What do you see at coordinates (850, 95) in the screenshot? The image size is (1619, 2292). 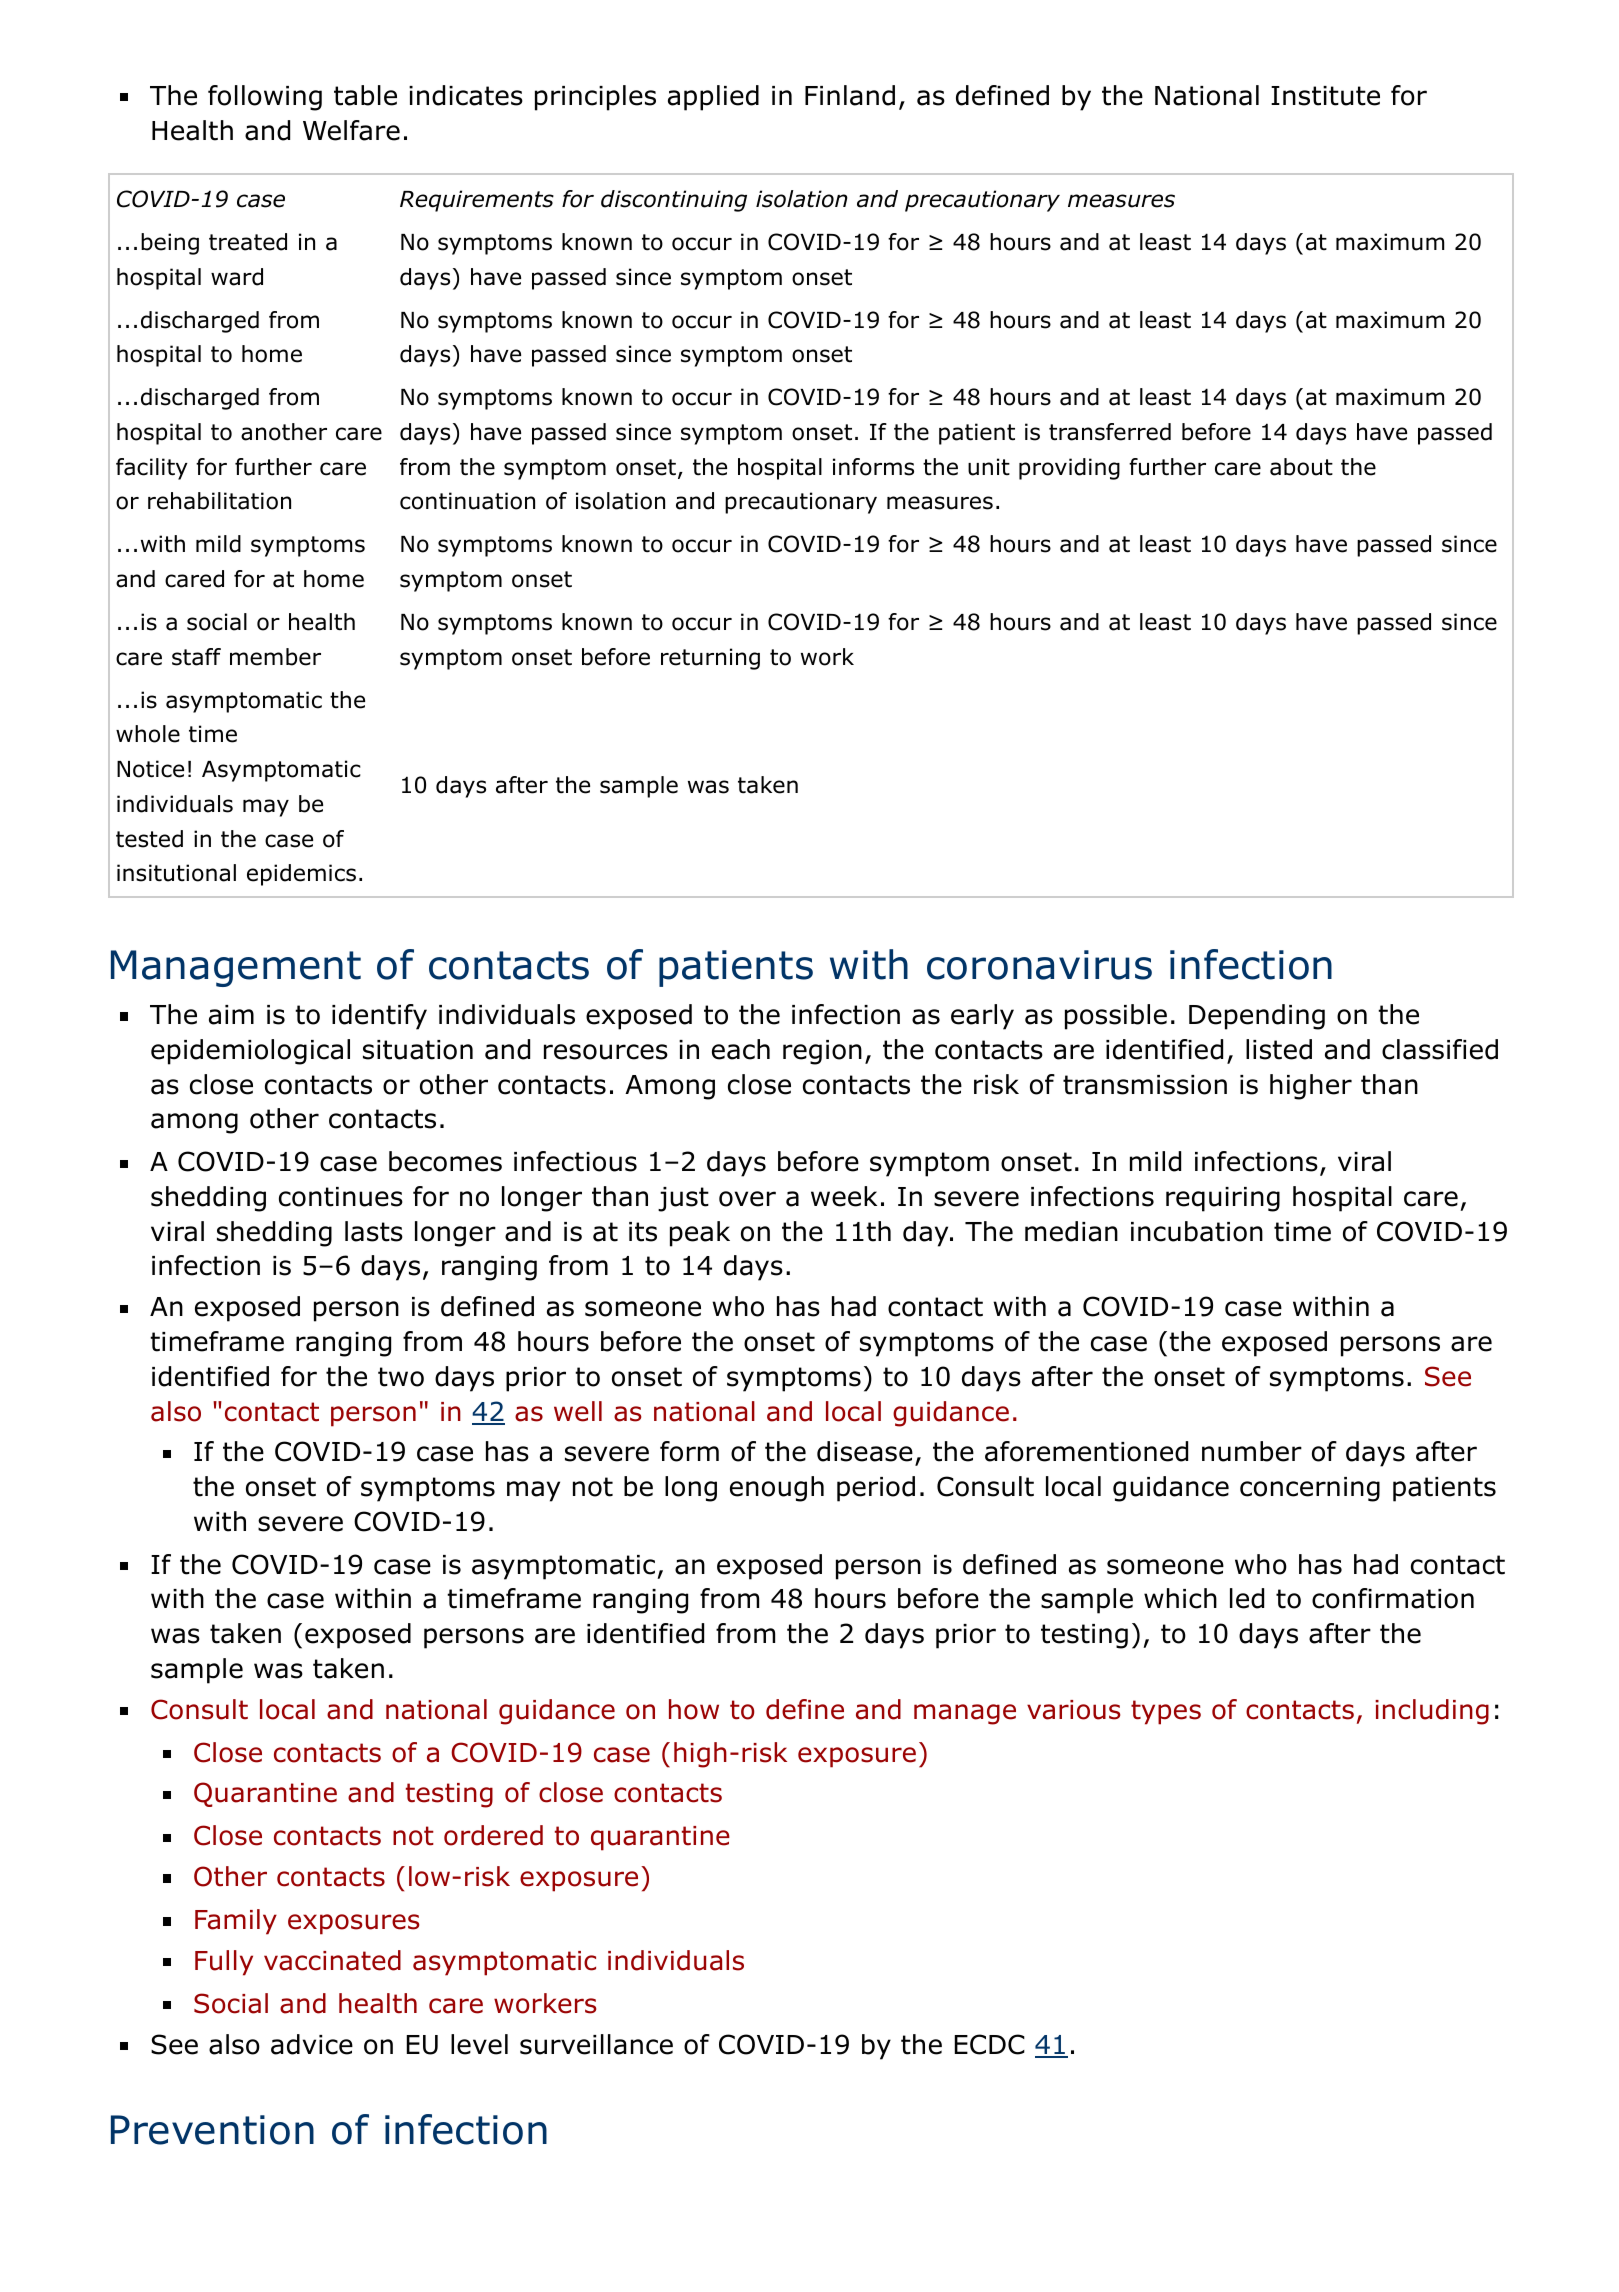 I see `Finland` at bounding box center [850, 95].
